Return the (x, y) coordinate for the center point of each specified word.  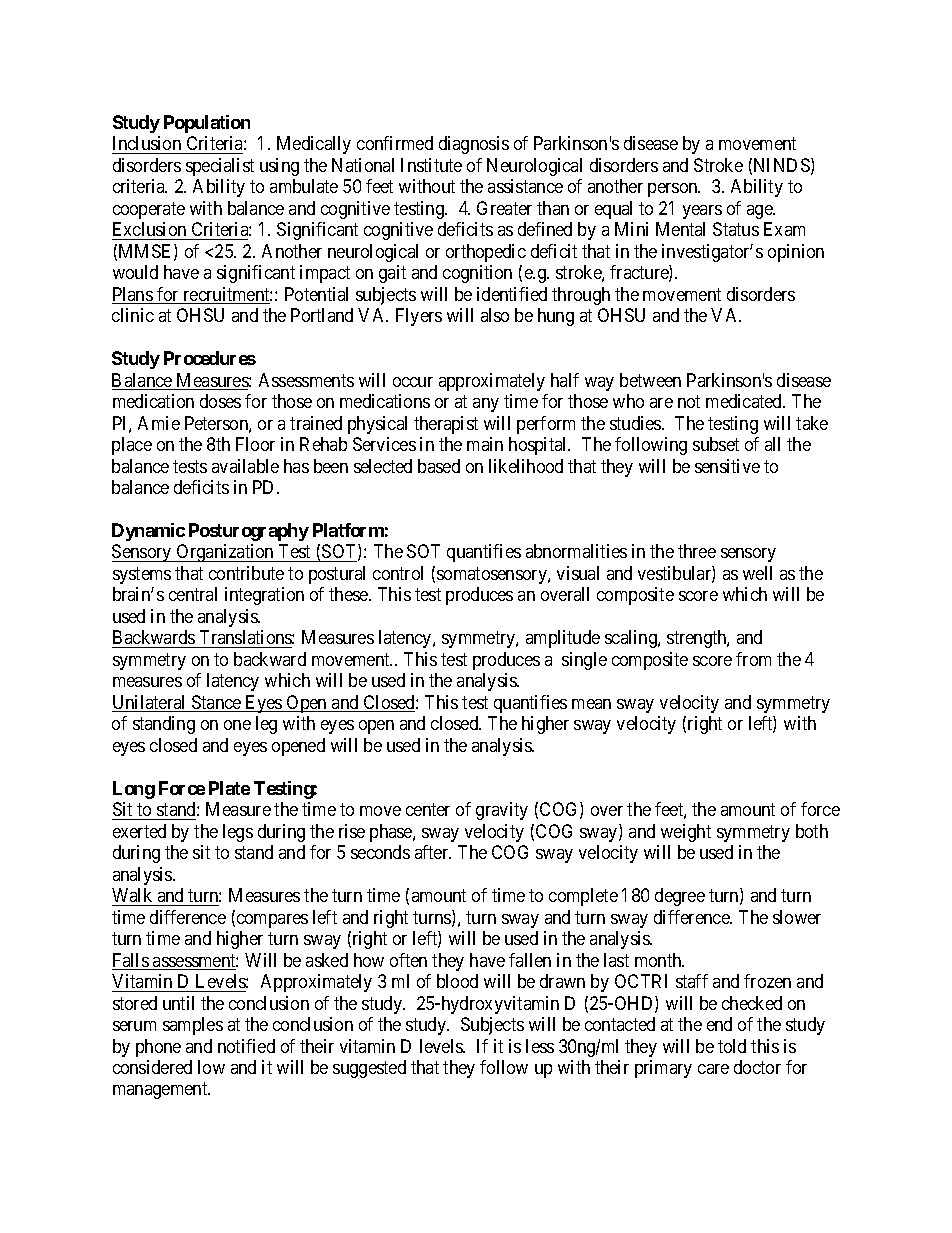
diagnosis (474, 145)
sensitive (727, 466)
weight (686, 833)
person (674, 190)
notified (246, 1046)
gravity (502, 811)
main (485, 444)
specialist (220, 167)
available (245, 466)
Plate (229, 788)
